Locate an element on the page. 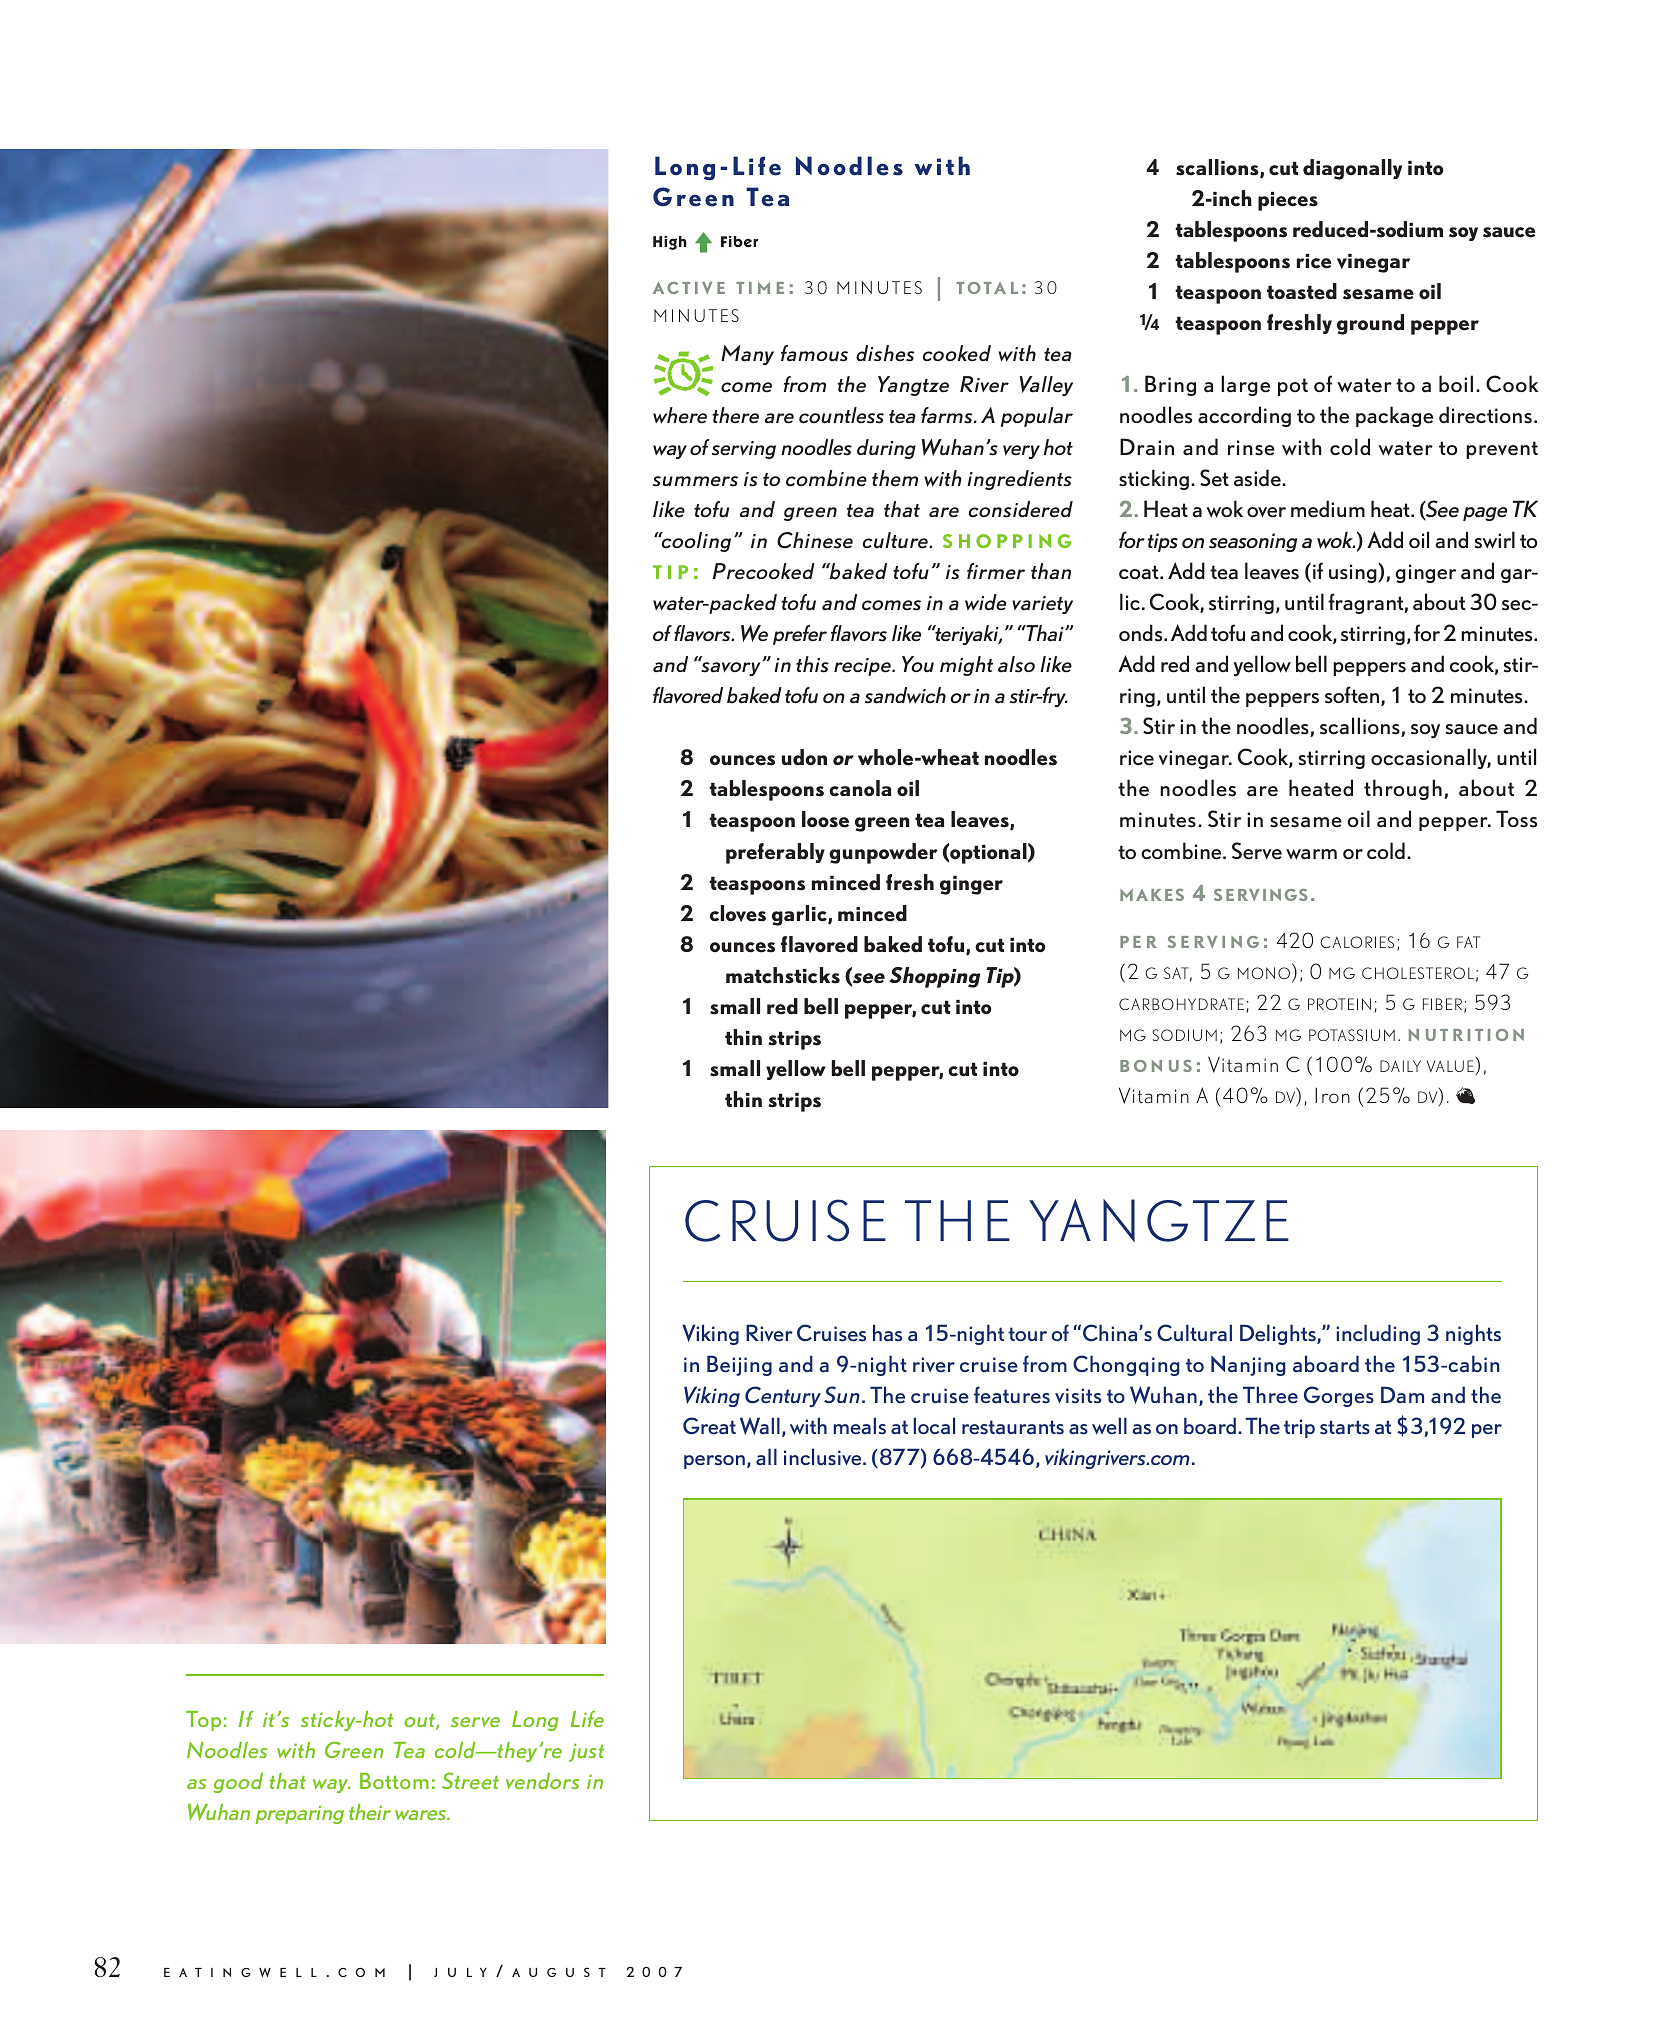  Bottom is located at coordinates (394, 1781).
